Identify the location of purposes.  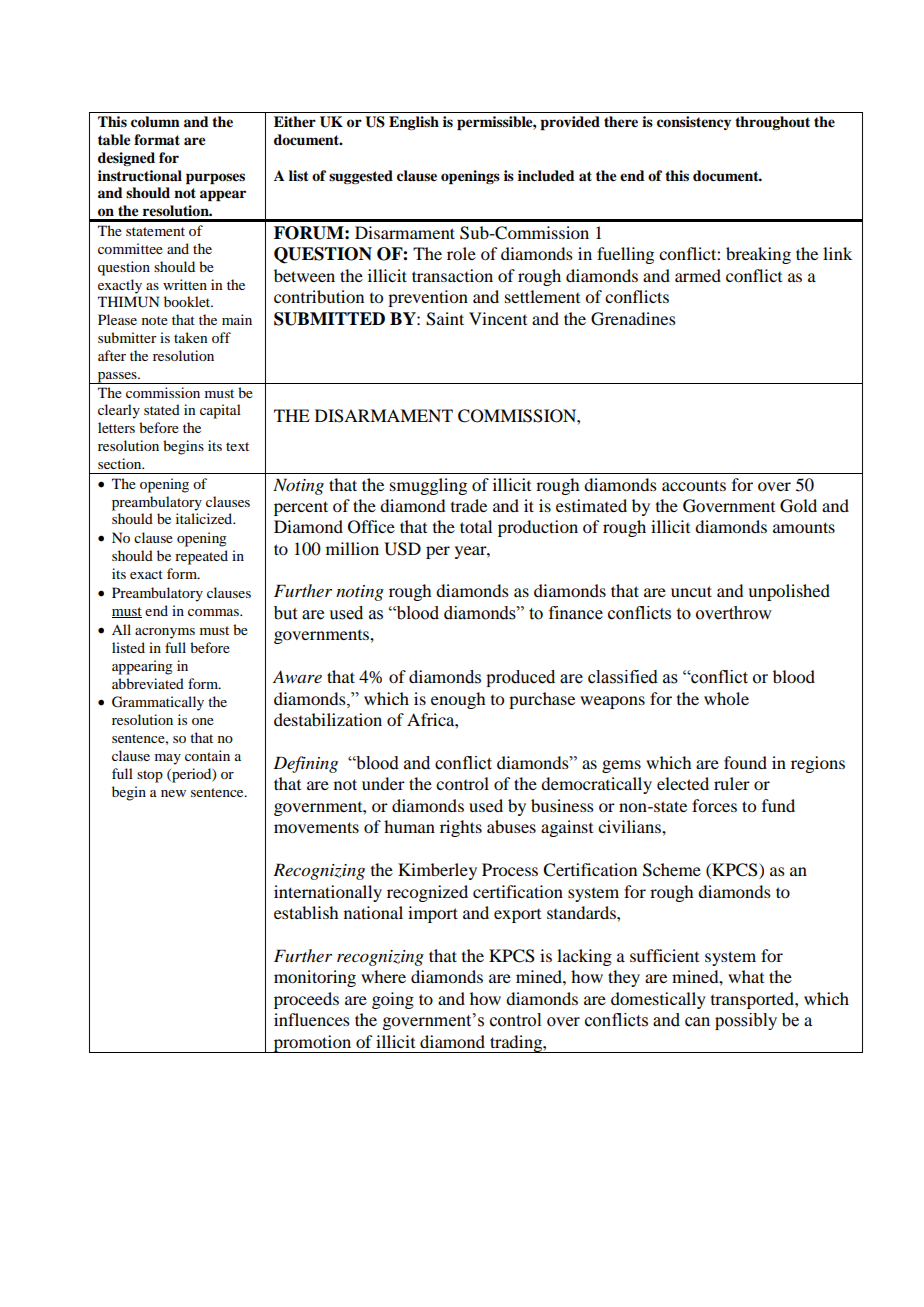
(215, 179).
